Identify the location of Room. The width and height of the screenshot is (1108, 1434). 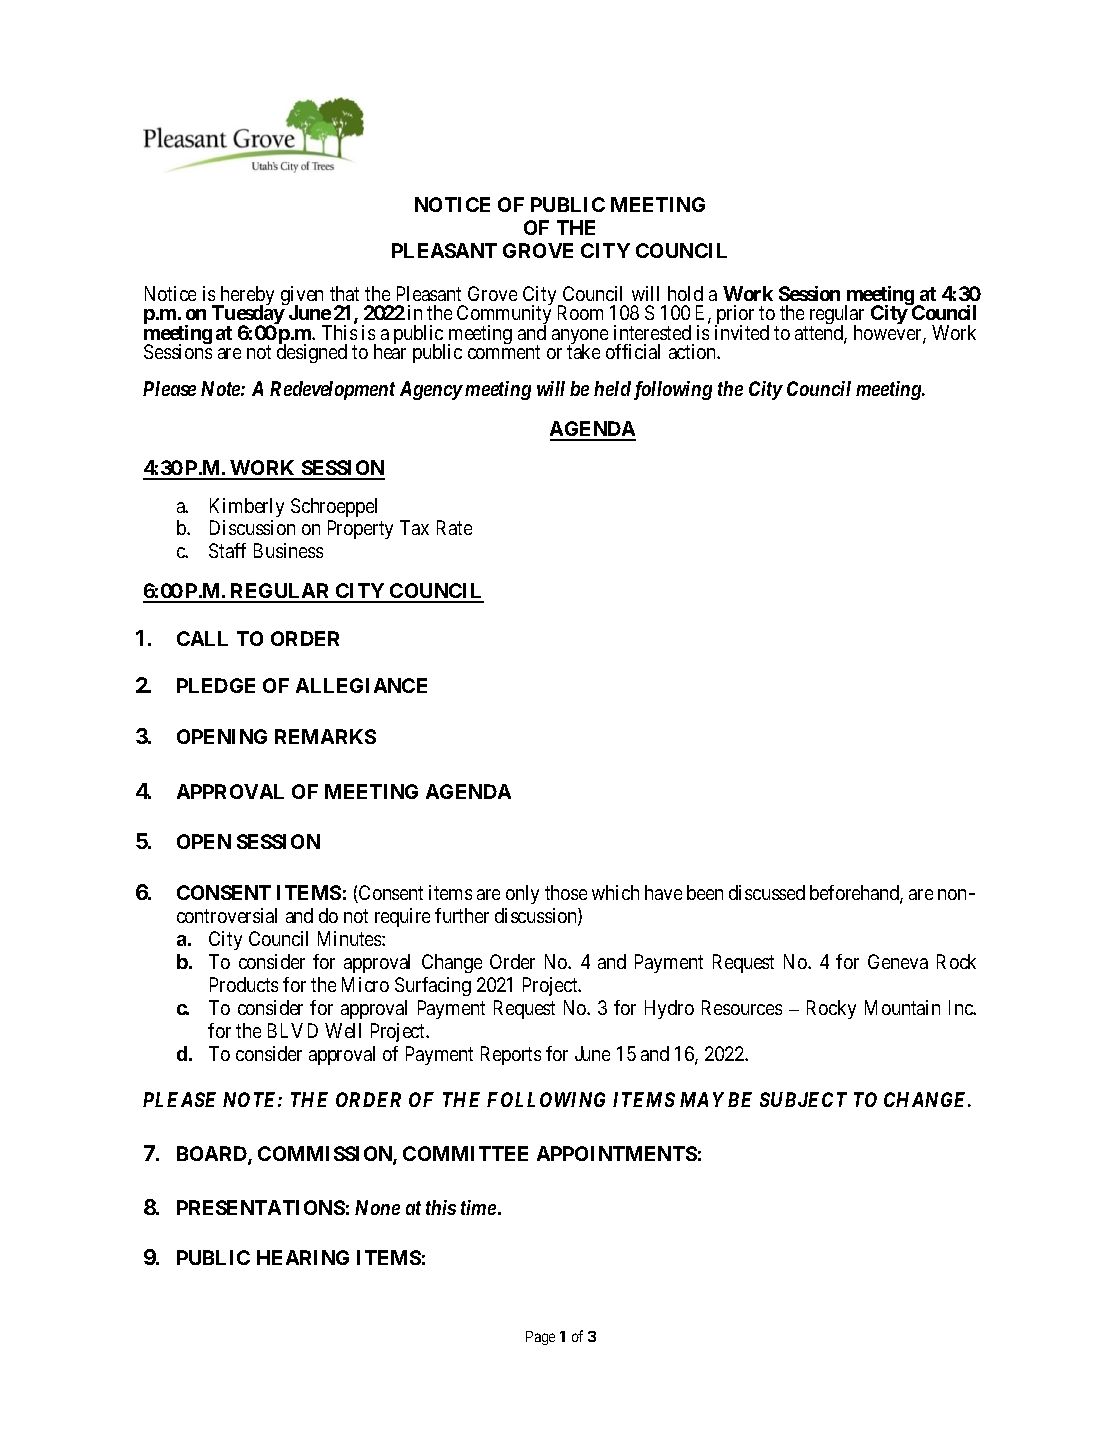
(580, 312).
